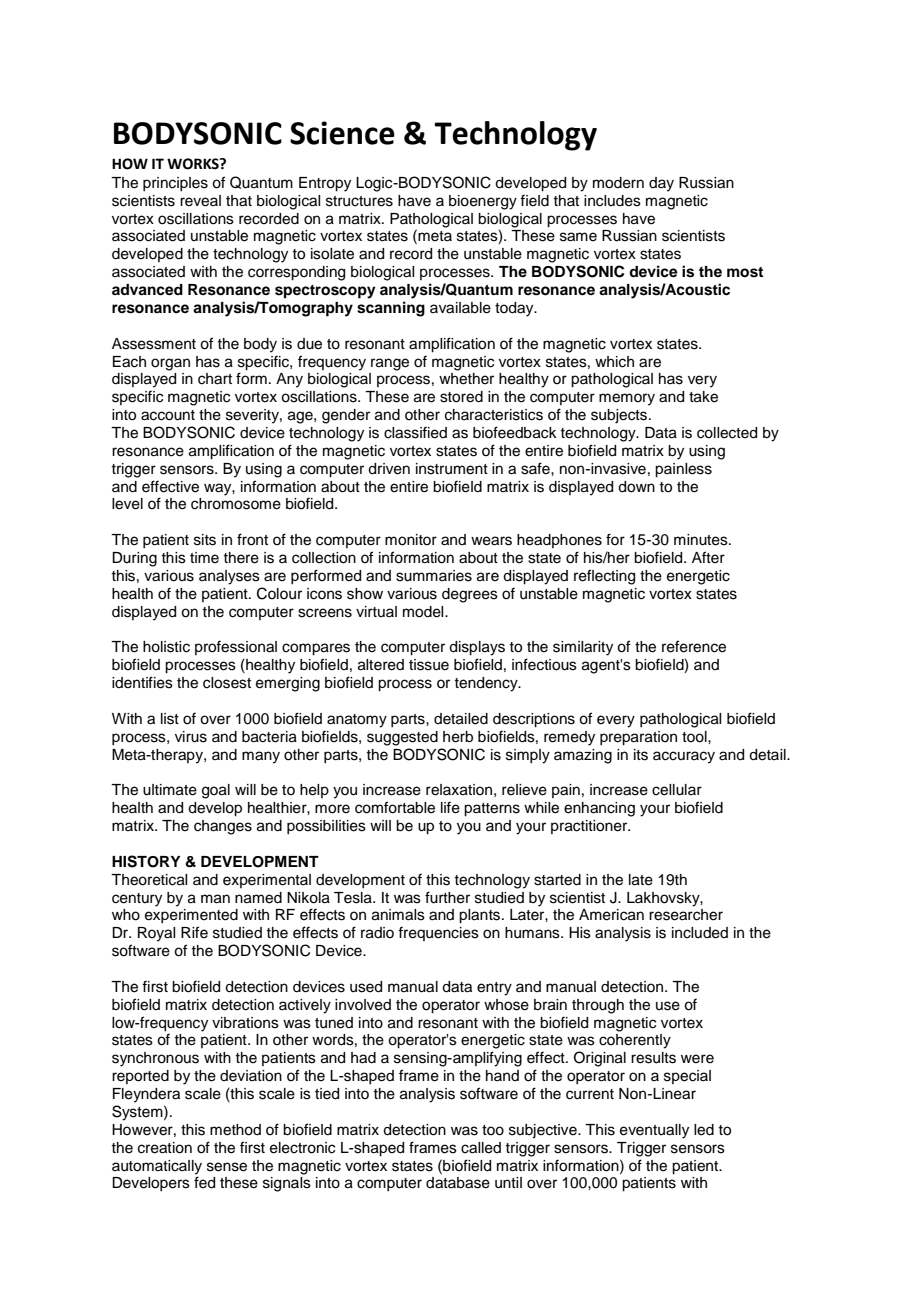  What do you see at coordinates (618, 183) in the screenshot?
I see `modern` at bounding box center [618, 183].
